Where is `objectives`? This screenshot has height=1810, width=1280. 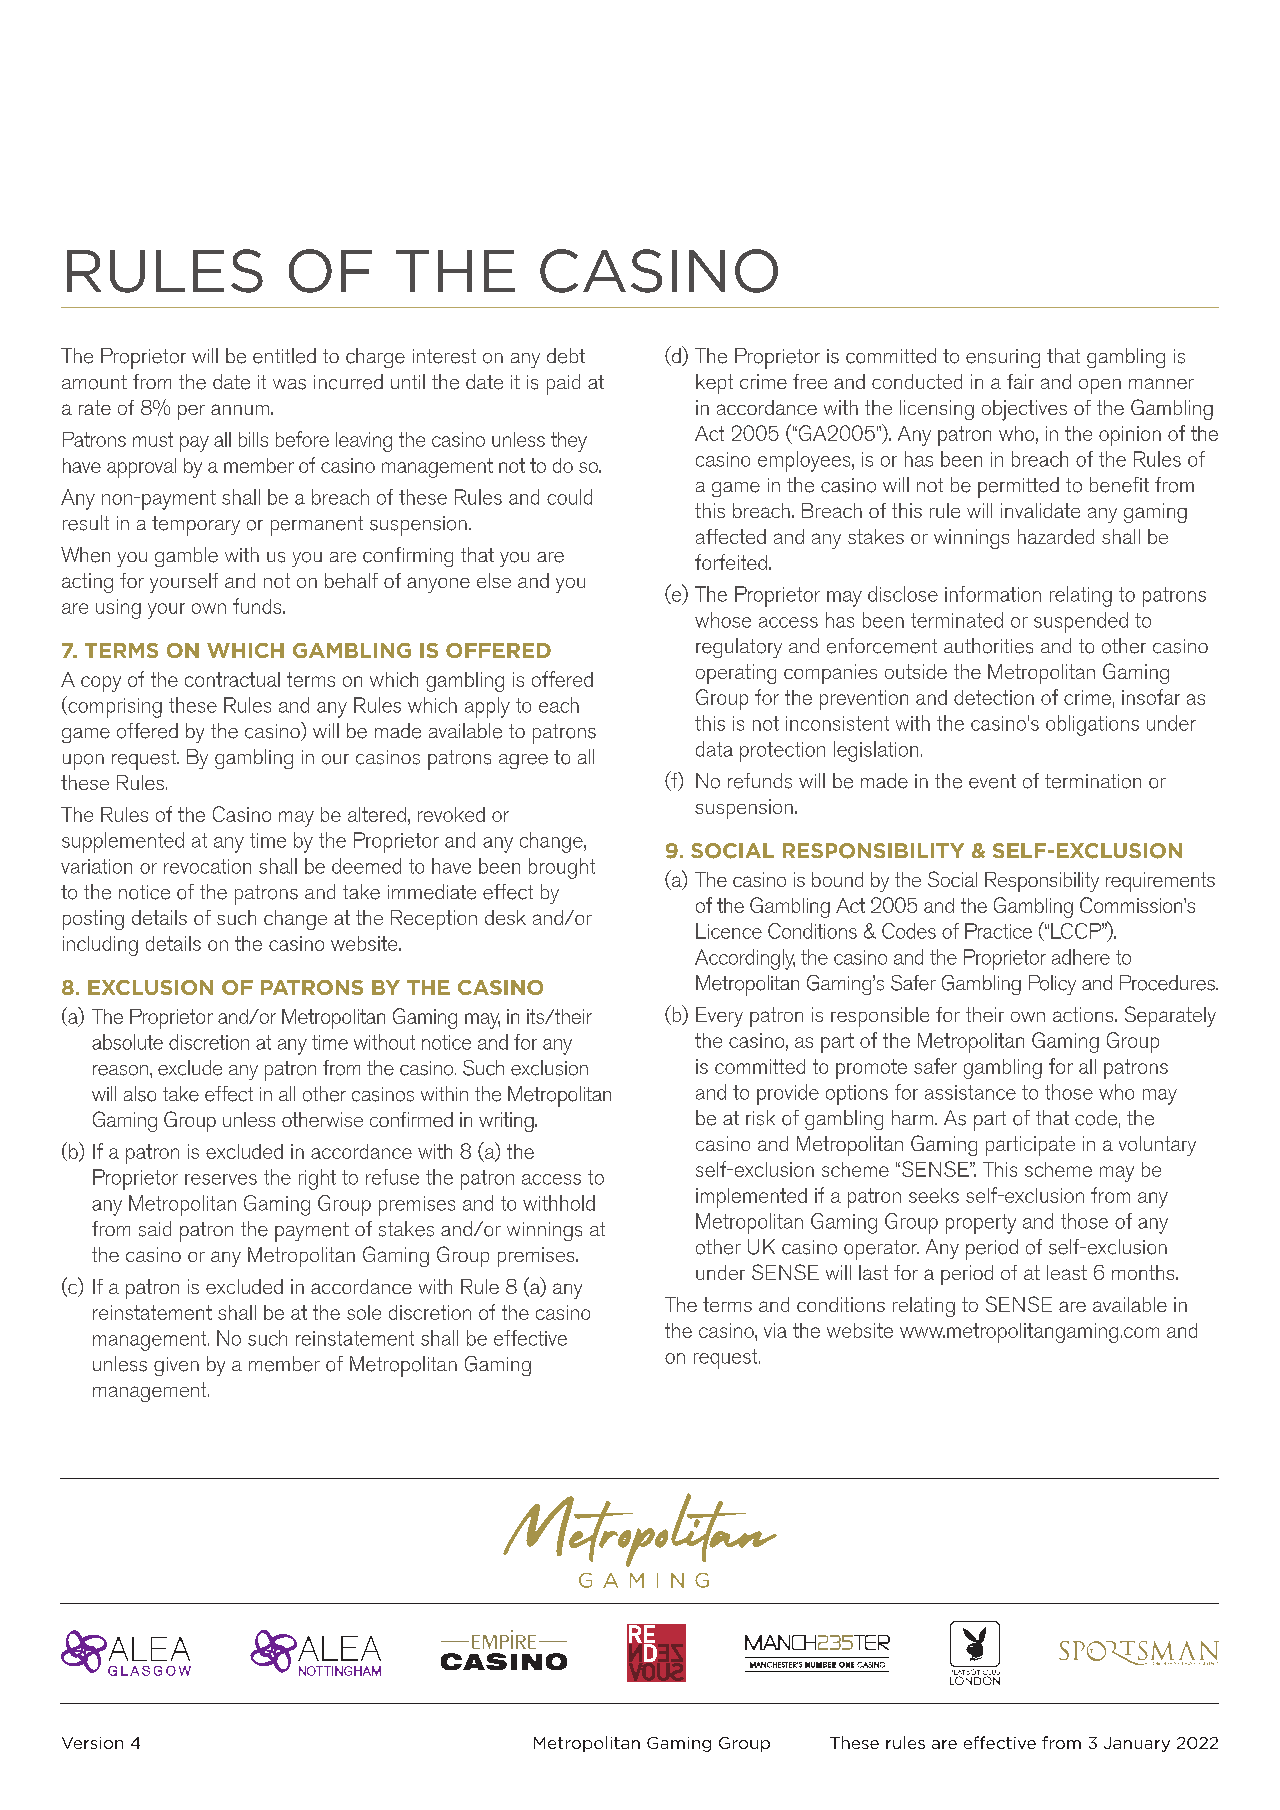
objectives is located at coordinates (1024, 410).
